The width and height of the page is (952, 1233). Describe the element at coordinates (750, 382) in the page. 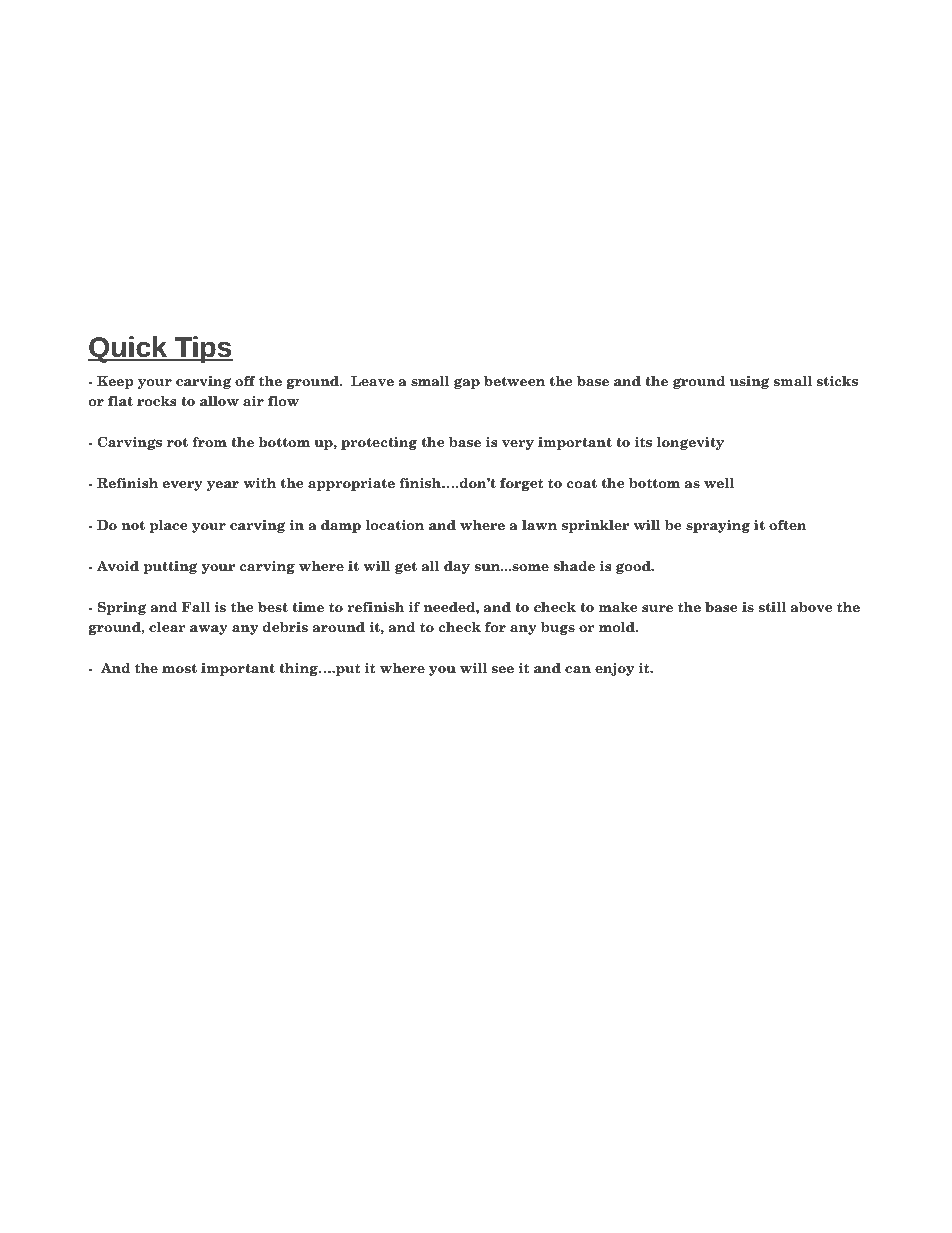

I see `using` at that location.
